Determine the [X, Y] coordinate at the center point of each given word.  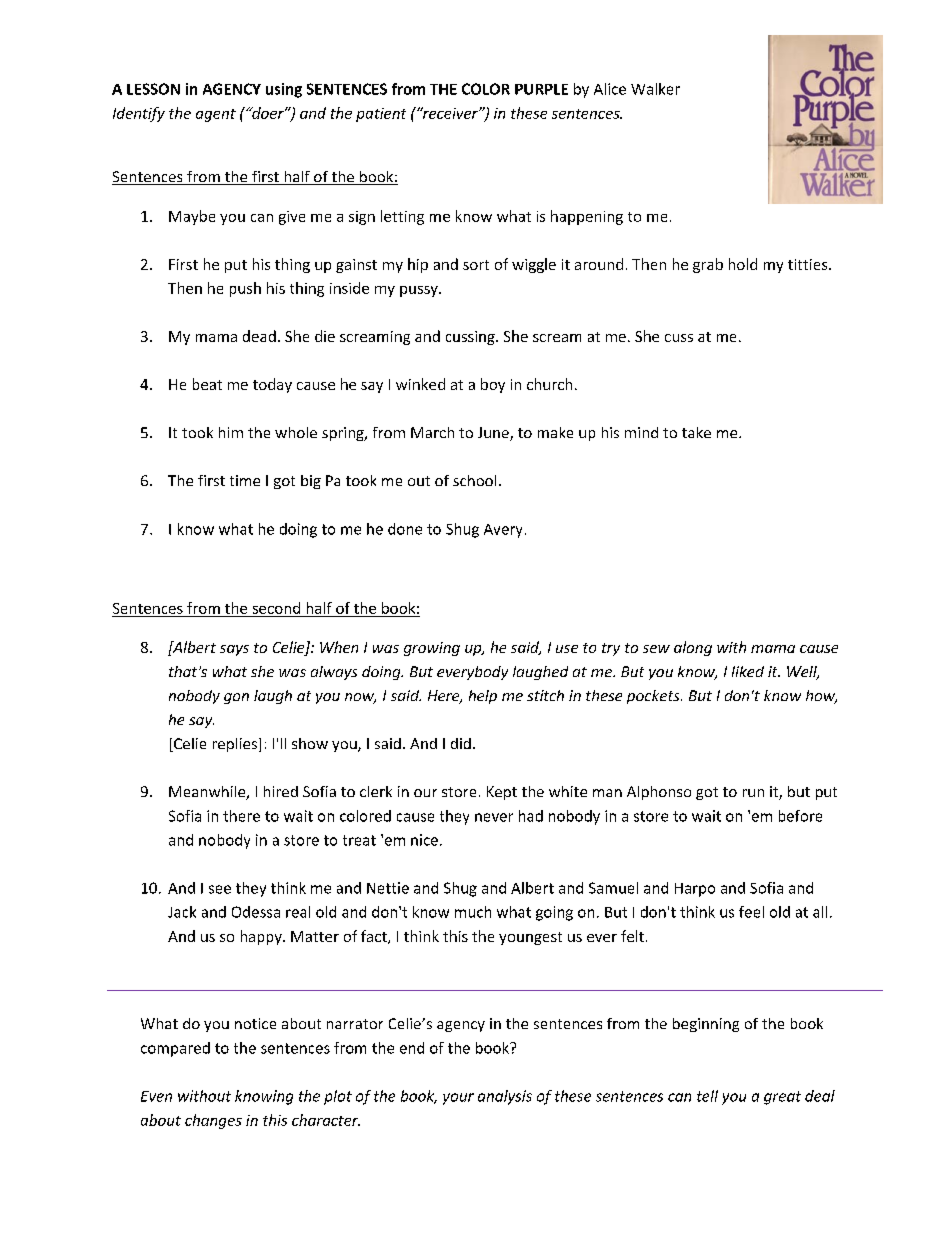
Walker [655, 89]
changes [213, 1121]
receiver [450, 113]
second [276, 608]
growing [432, 649]
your [458, 1099]
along [693, 648]
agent [216, 115]
